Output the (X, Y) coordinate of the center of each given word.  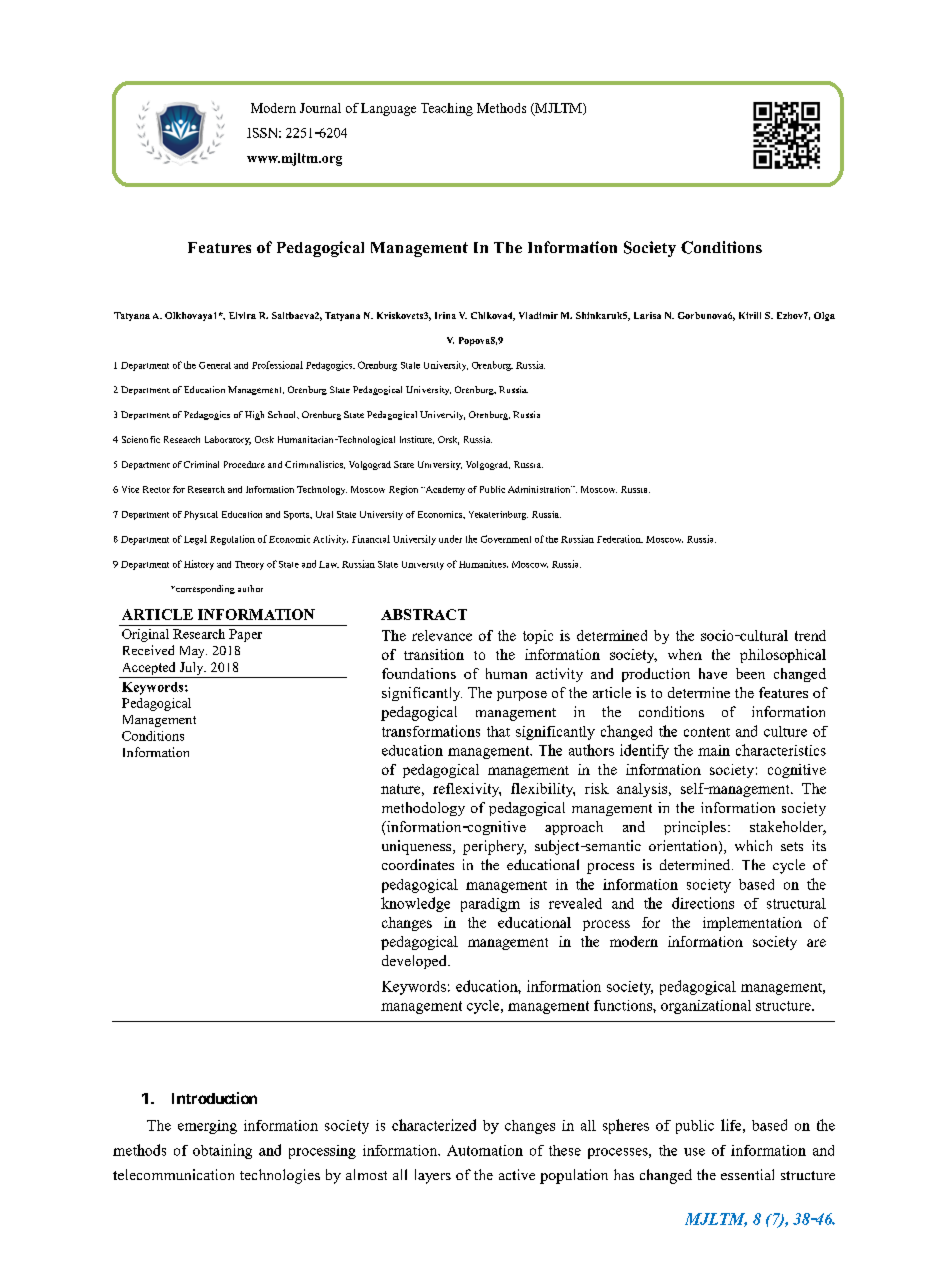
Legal (195, 540)
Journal (320, 108)
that (498, 731)
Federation (620, 539)
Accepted (149, 668)
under (450, 539)
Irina (445, 315)
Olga (824, 316)
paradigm (490, 905)
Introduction (214, 1098)
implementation (752, 924)
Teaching (447, 109)
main (714, 750)
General (215, 365)
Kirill (750, 315)
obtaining (222, 1151)
